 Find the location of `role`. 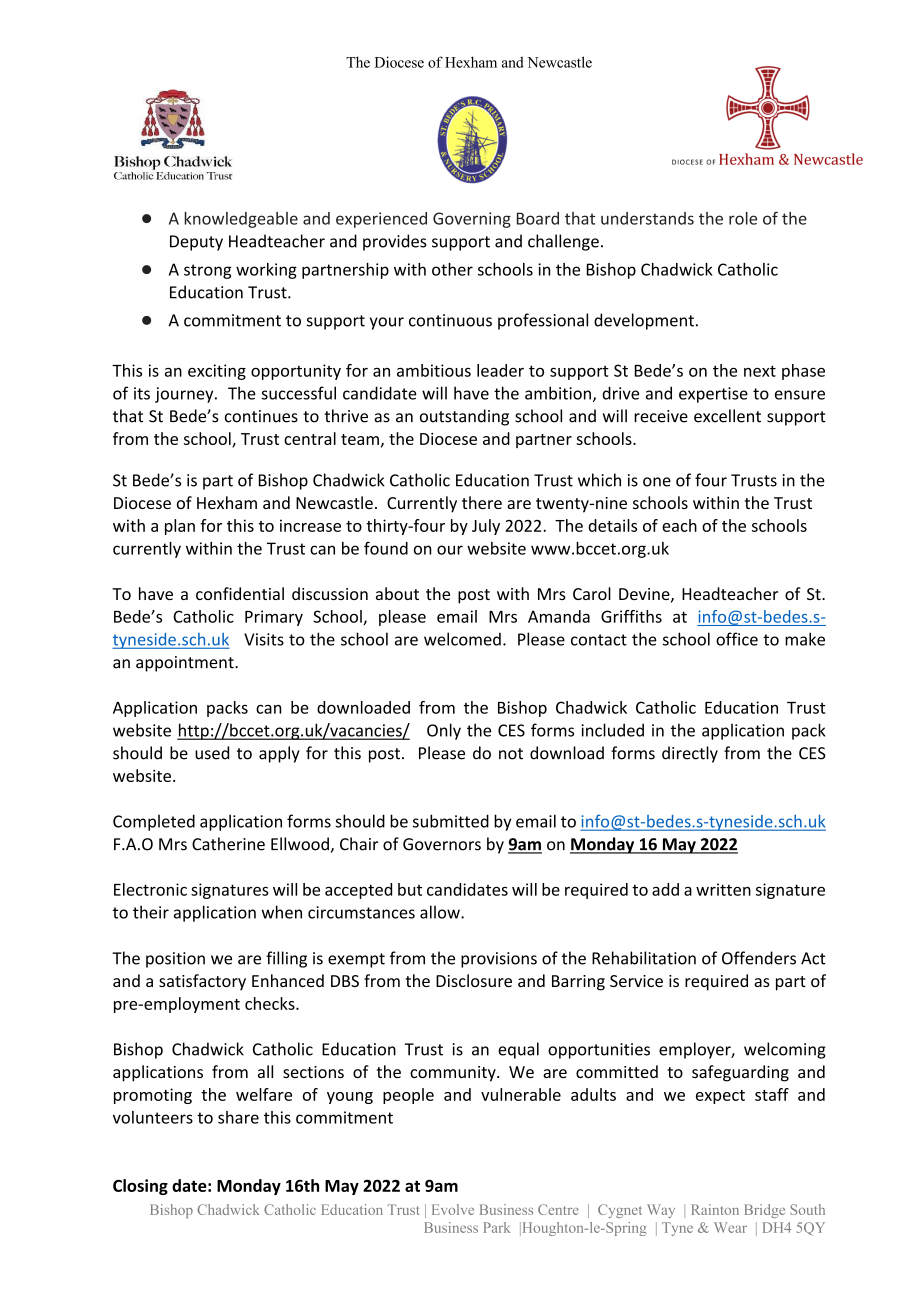

role is located at coordinates (743, 218).
